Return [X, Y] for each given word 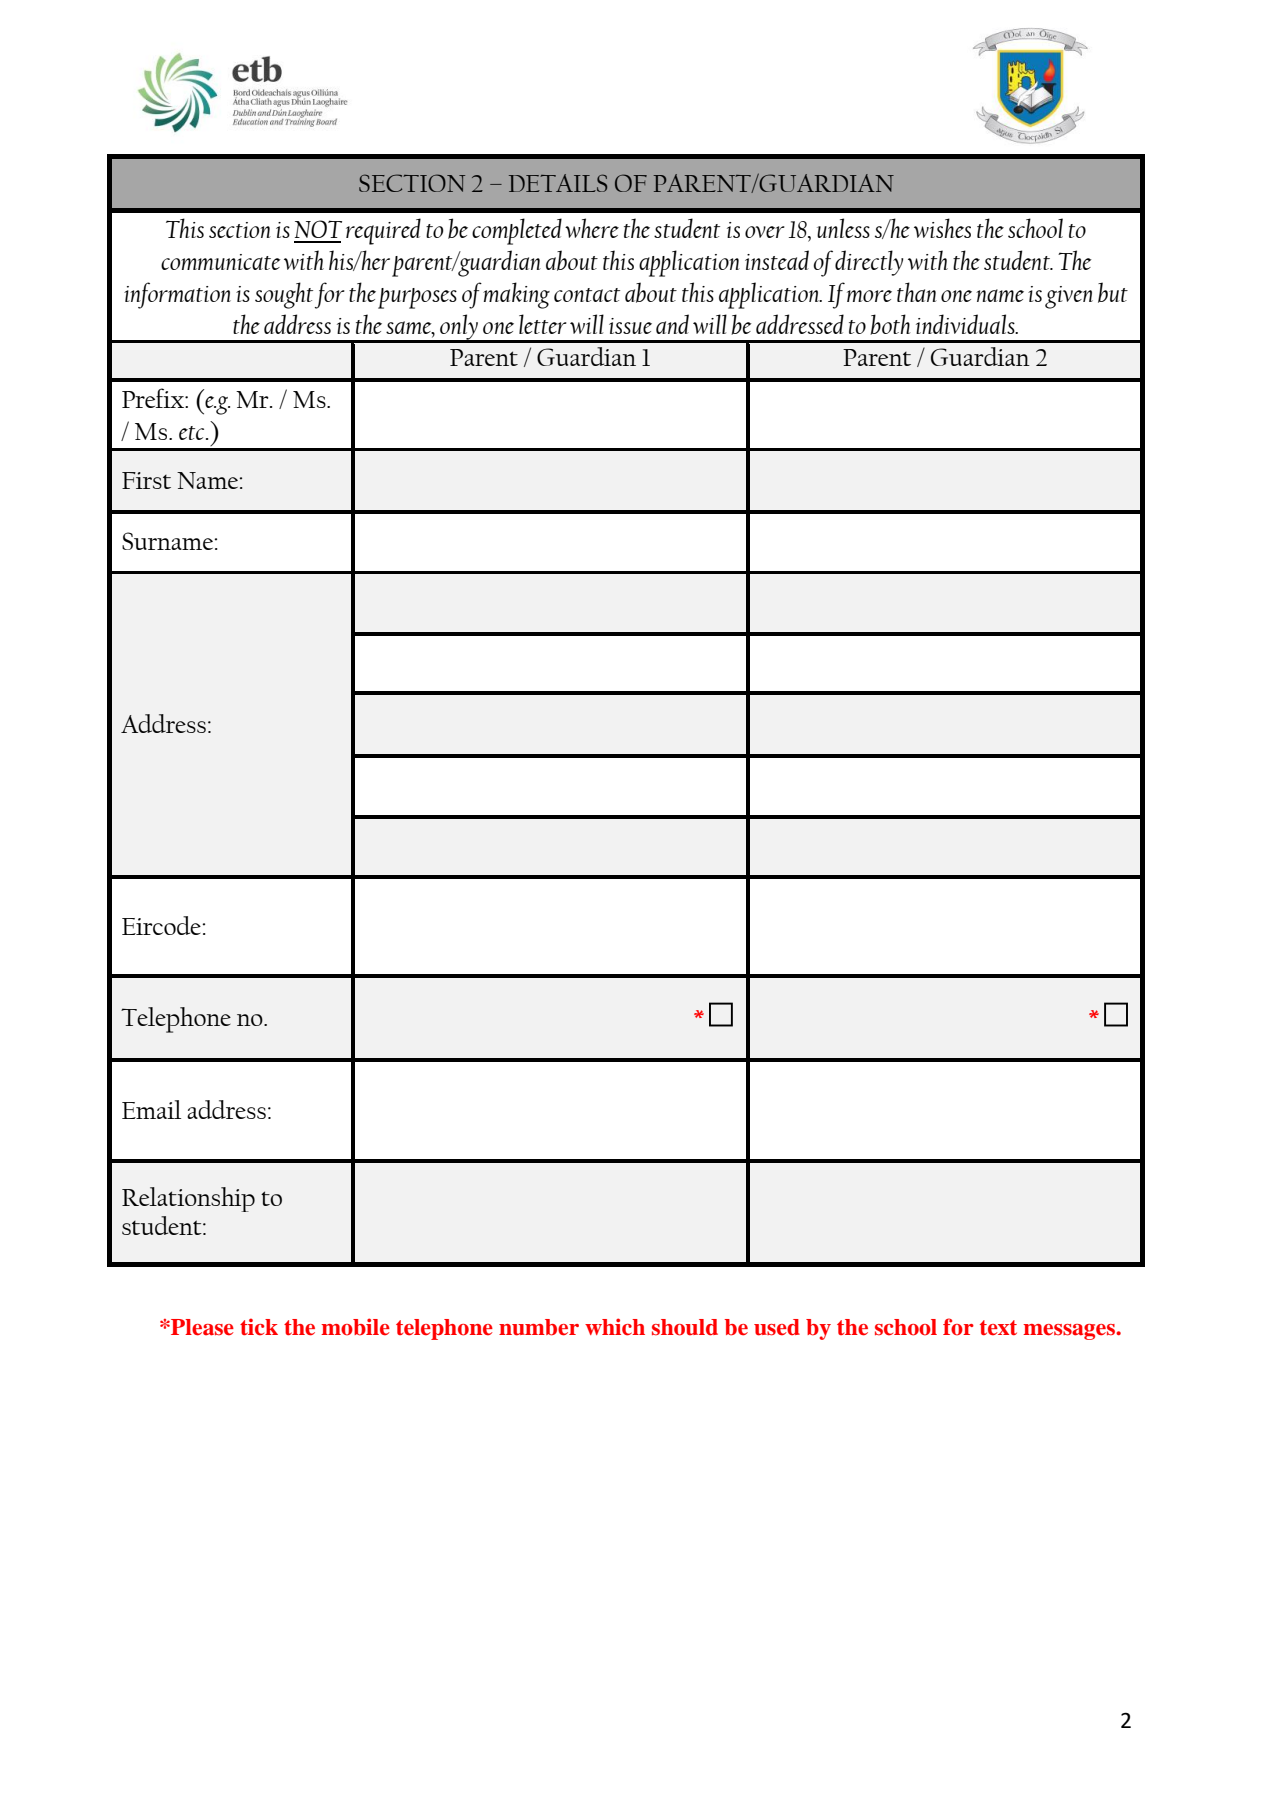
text [998, 1328]
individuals [966, 324]
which [615, 1327]
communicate [221, 262]
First [146, 480]
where [592, 228]
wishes [942, 228]
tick [259, 1327]
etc [193, 433]
